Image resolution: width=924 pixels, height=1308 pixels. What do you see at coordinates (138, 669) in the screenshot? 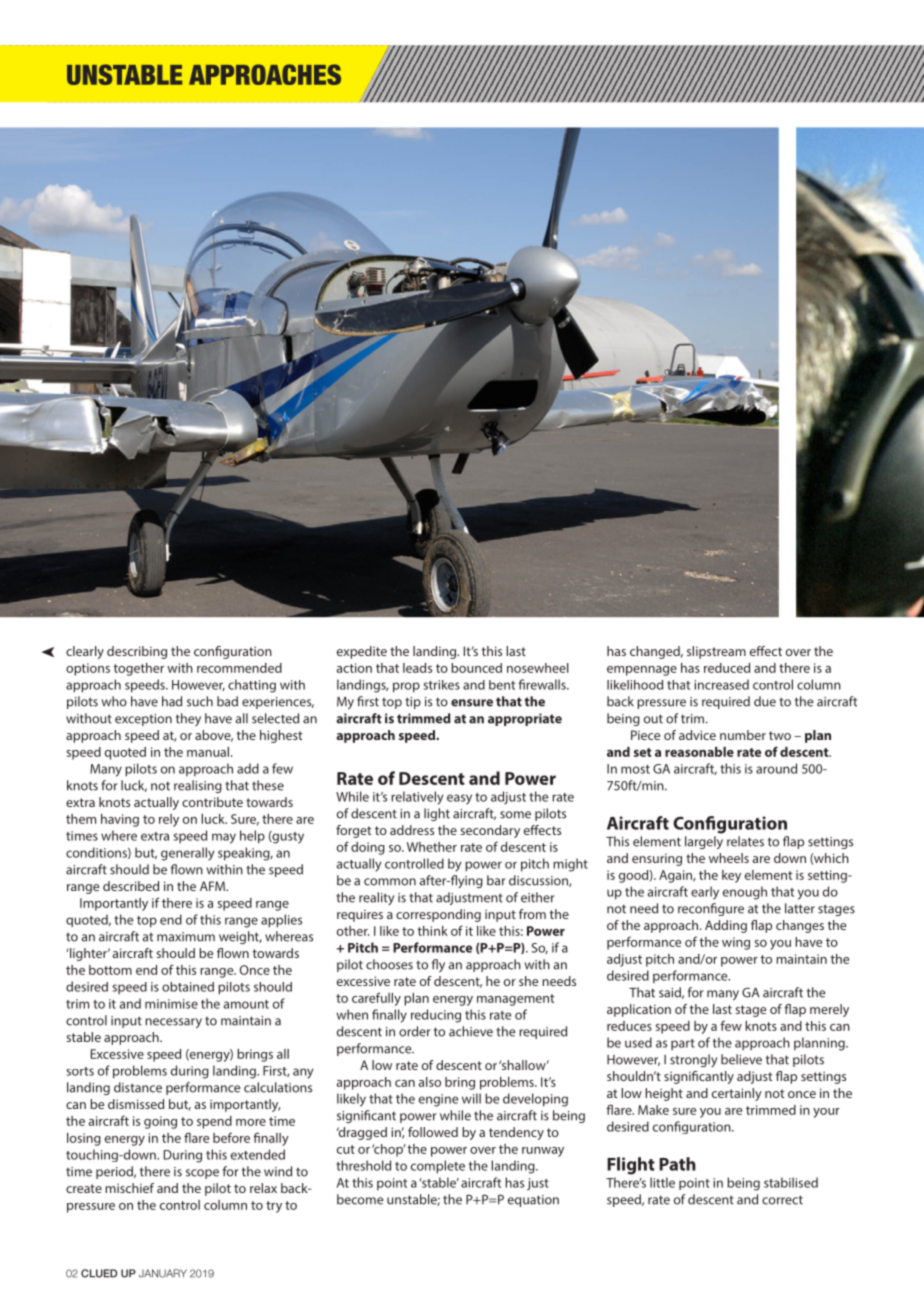
I see `together` at bounding box center [138, 669].
